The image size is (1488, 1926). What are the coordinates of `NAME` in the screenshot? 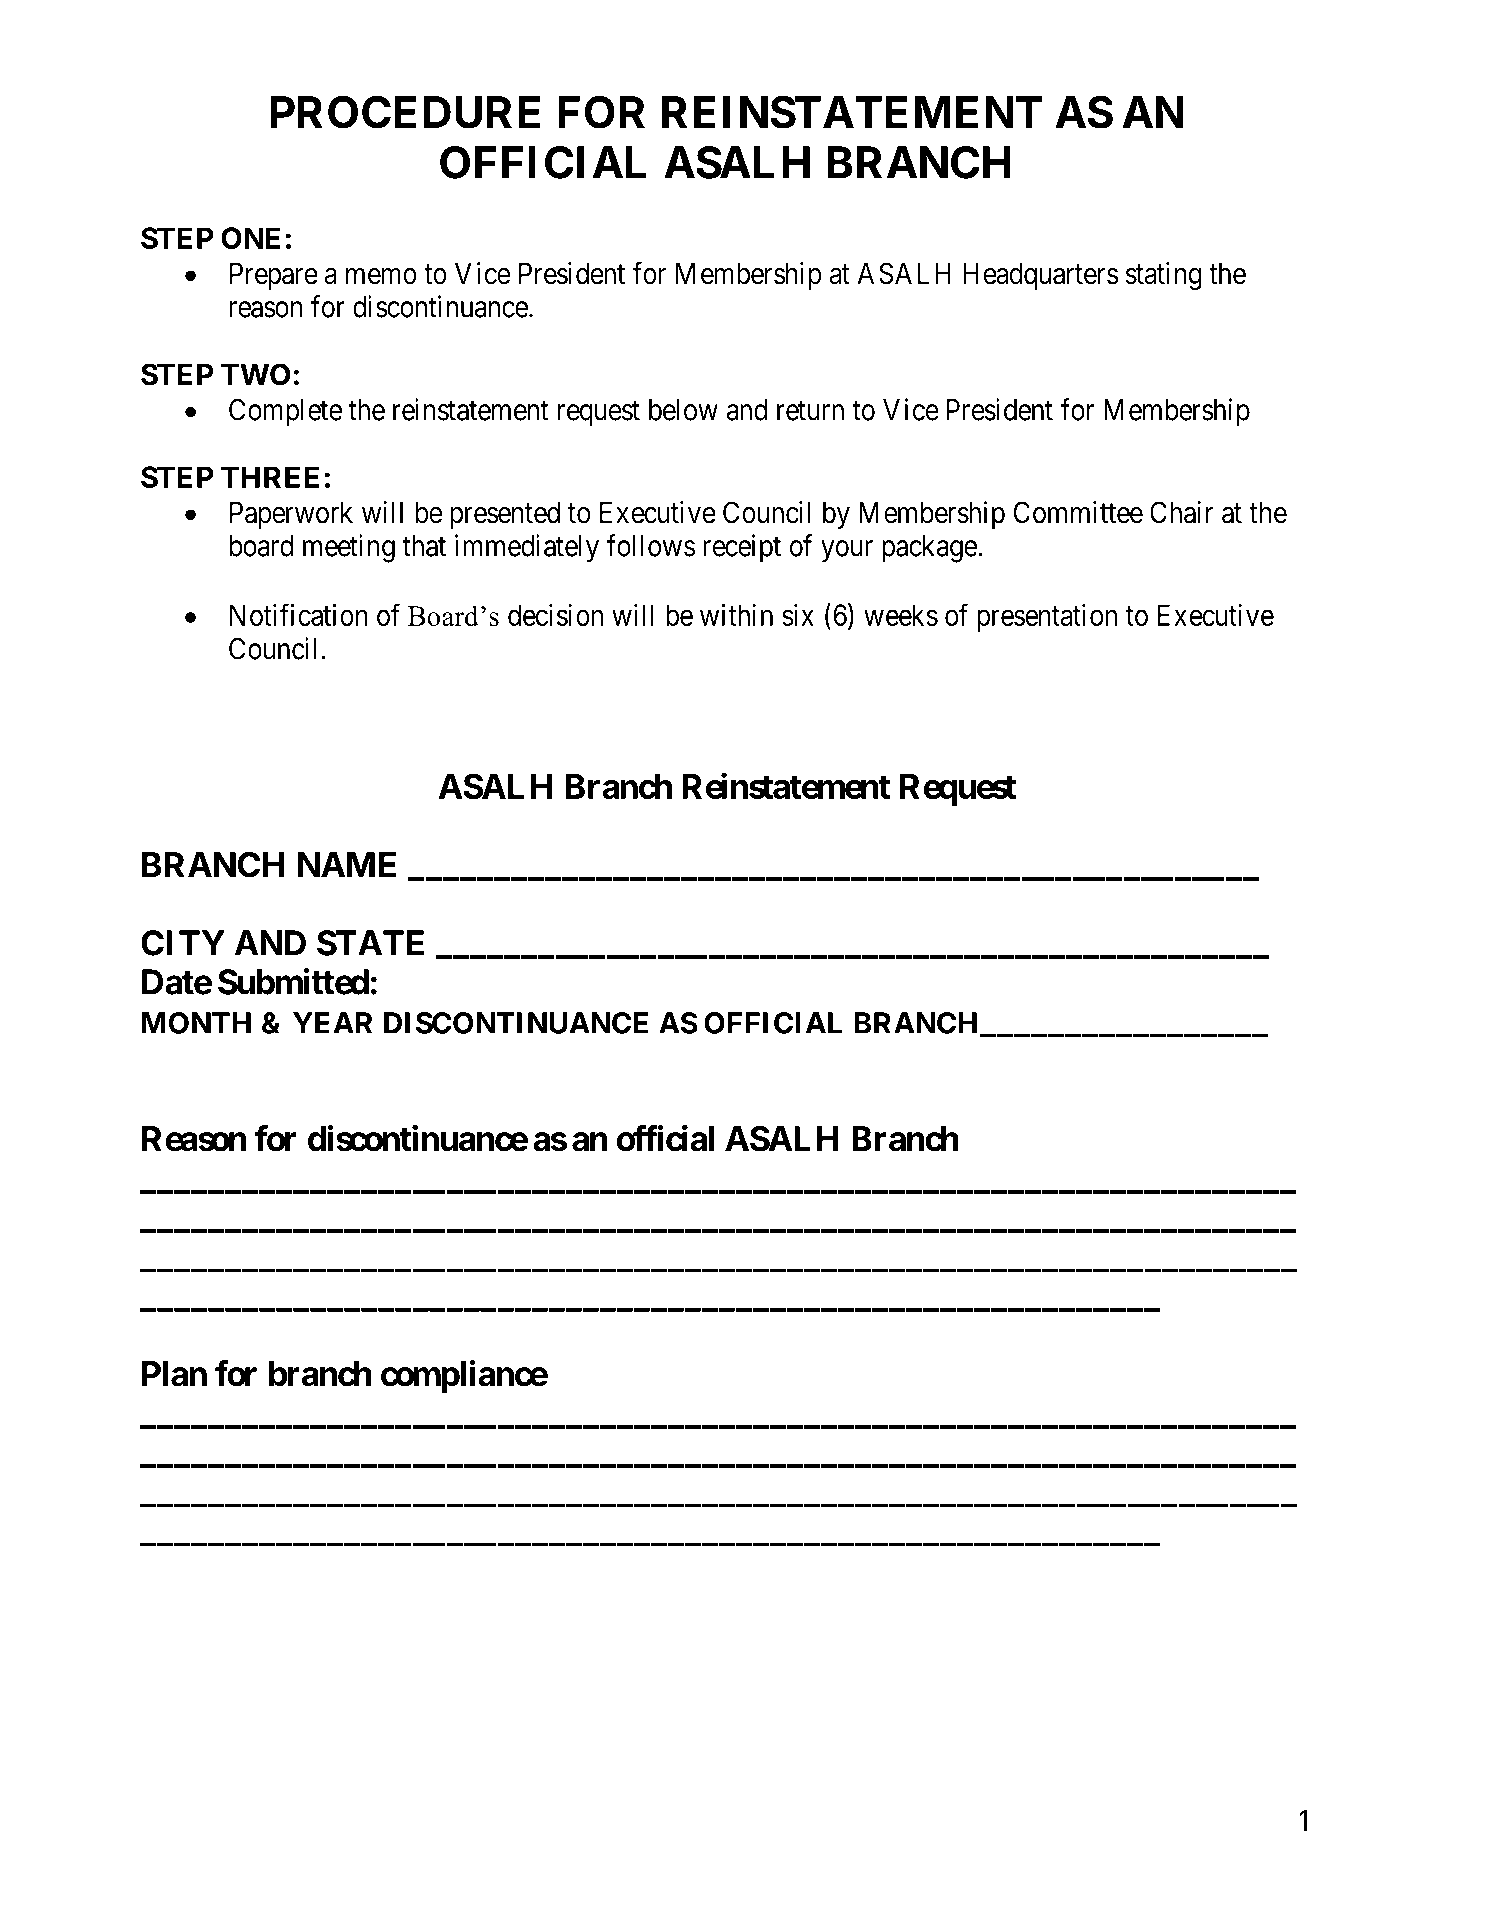 It's located at (347, 864).
